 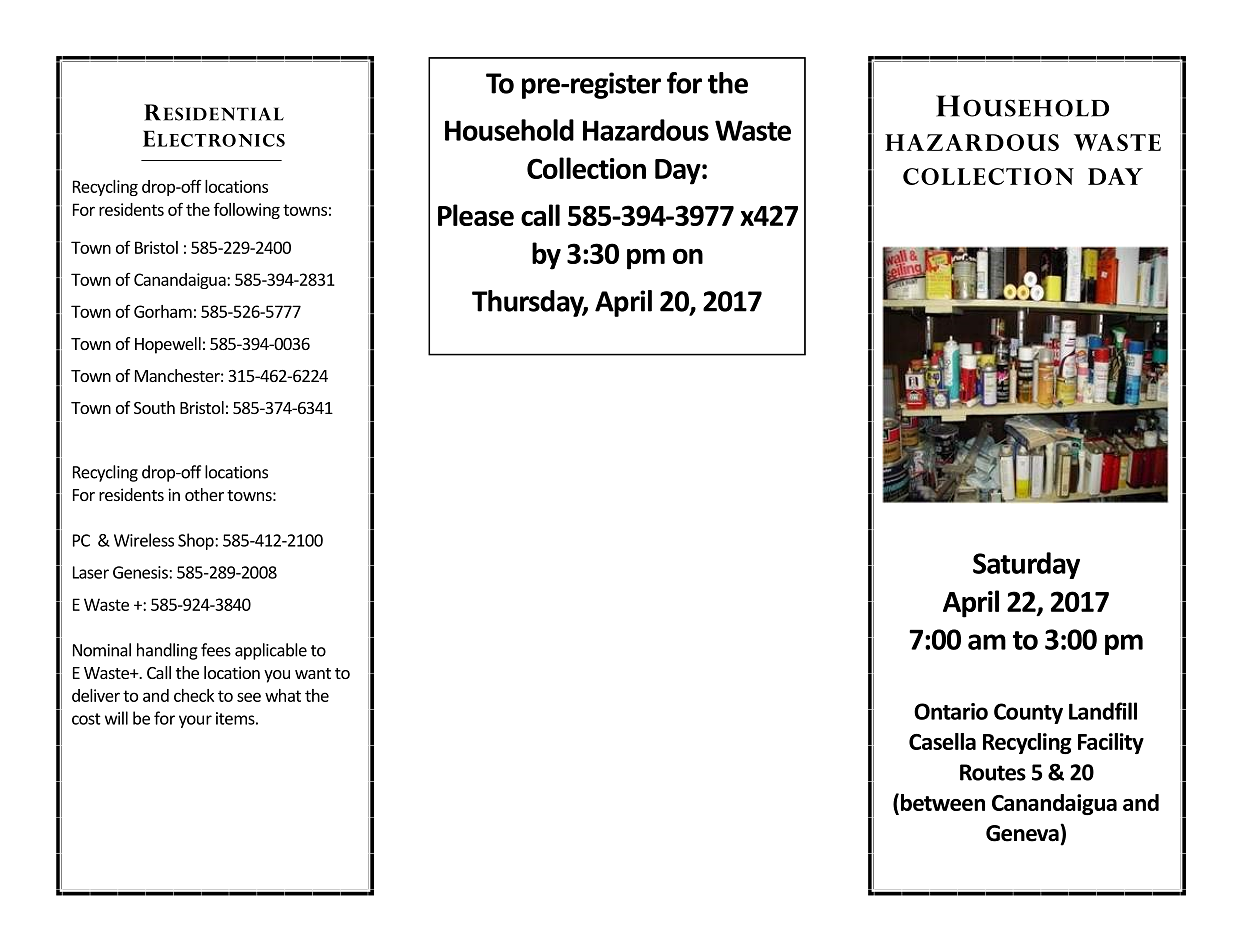 What do you see at coordinates (943, 802) in the image?
I see `between` at bounding box center [943, 802].
